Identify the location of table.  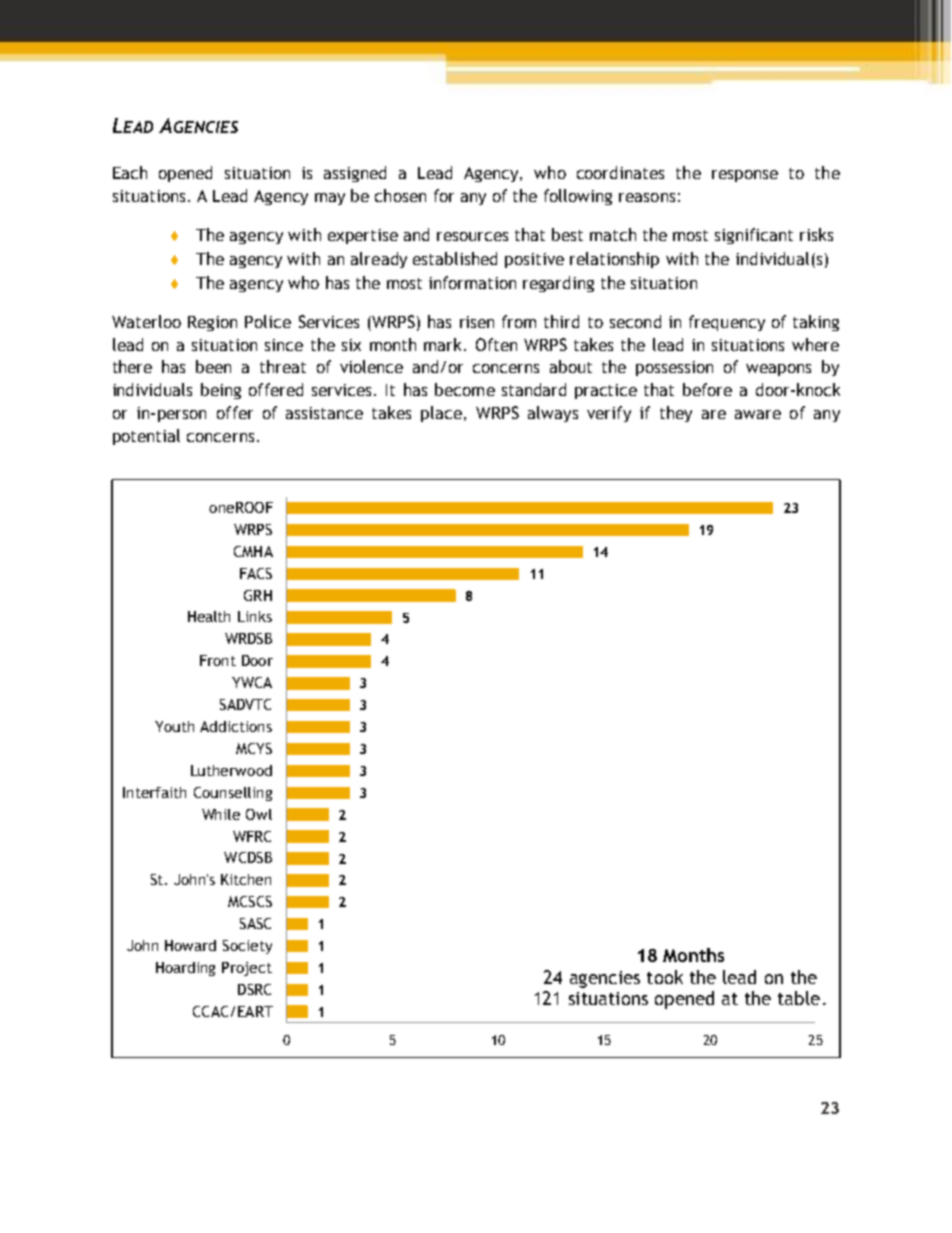
(799, 998).
